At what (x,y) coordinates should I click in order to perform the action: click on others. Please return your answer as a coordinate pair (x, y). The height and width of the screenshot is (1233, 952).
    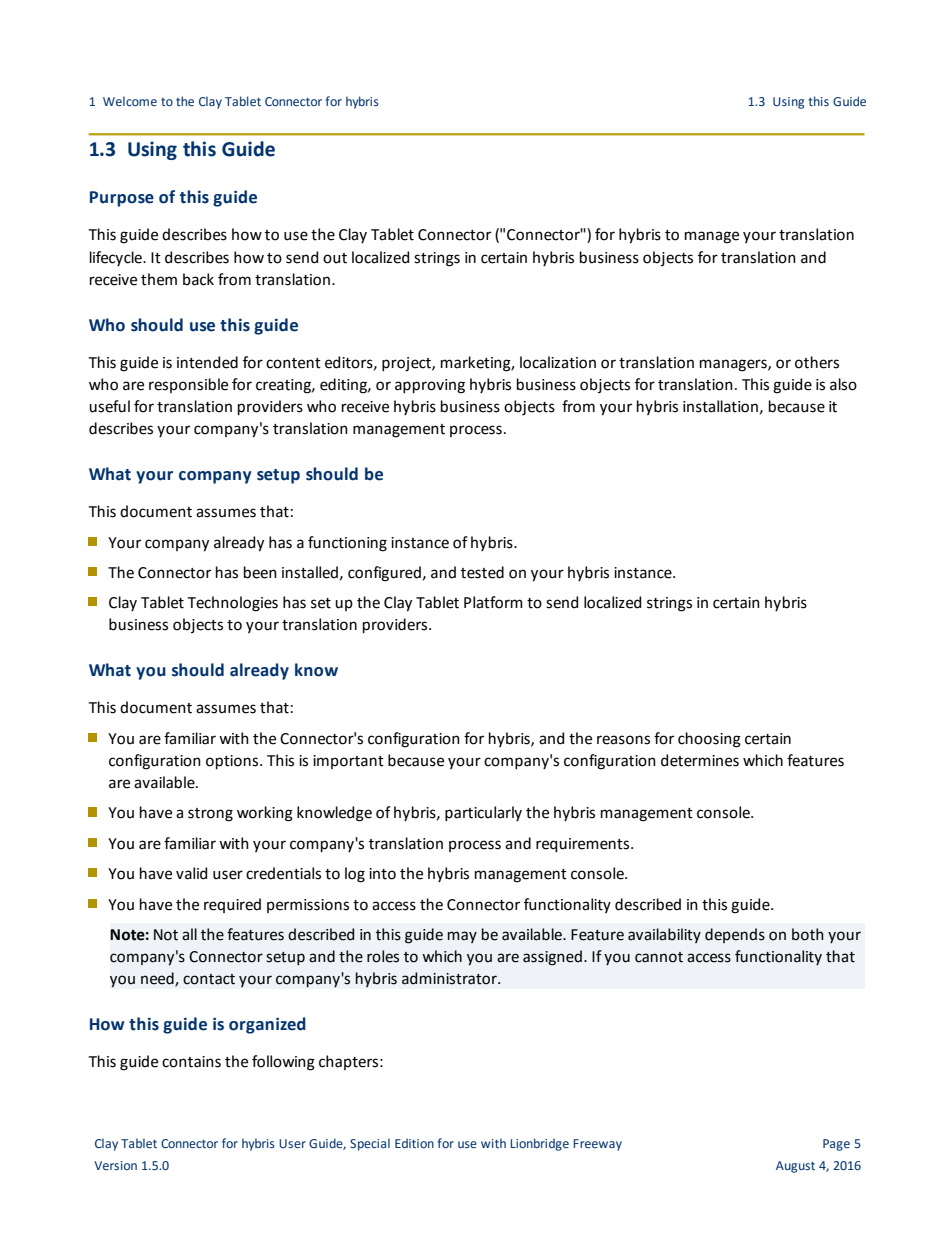
    Looking at the image, I should click on (817, 362).
